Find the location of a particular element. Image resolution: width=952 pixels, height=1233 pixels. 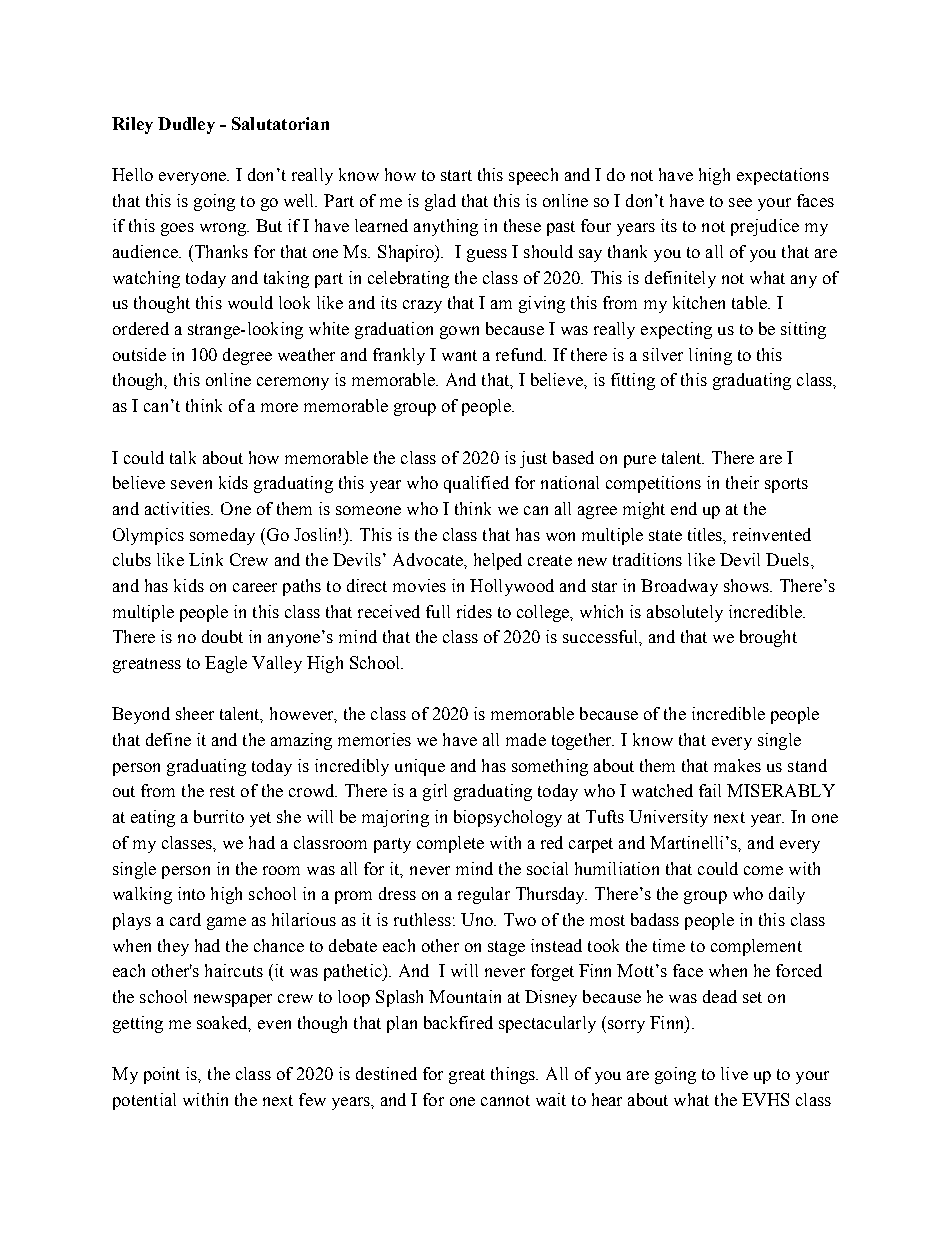

expectations is located at coordinates (783, 176).
